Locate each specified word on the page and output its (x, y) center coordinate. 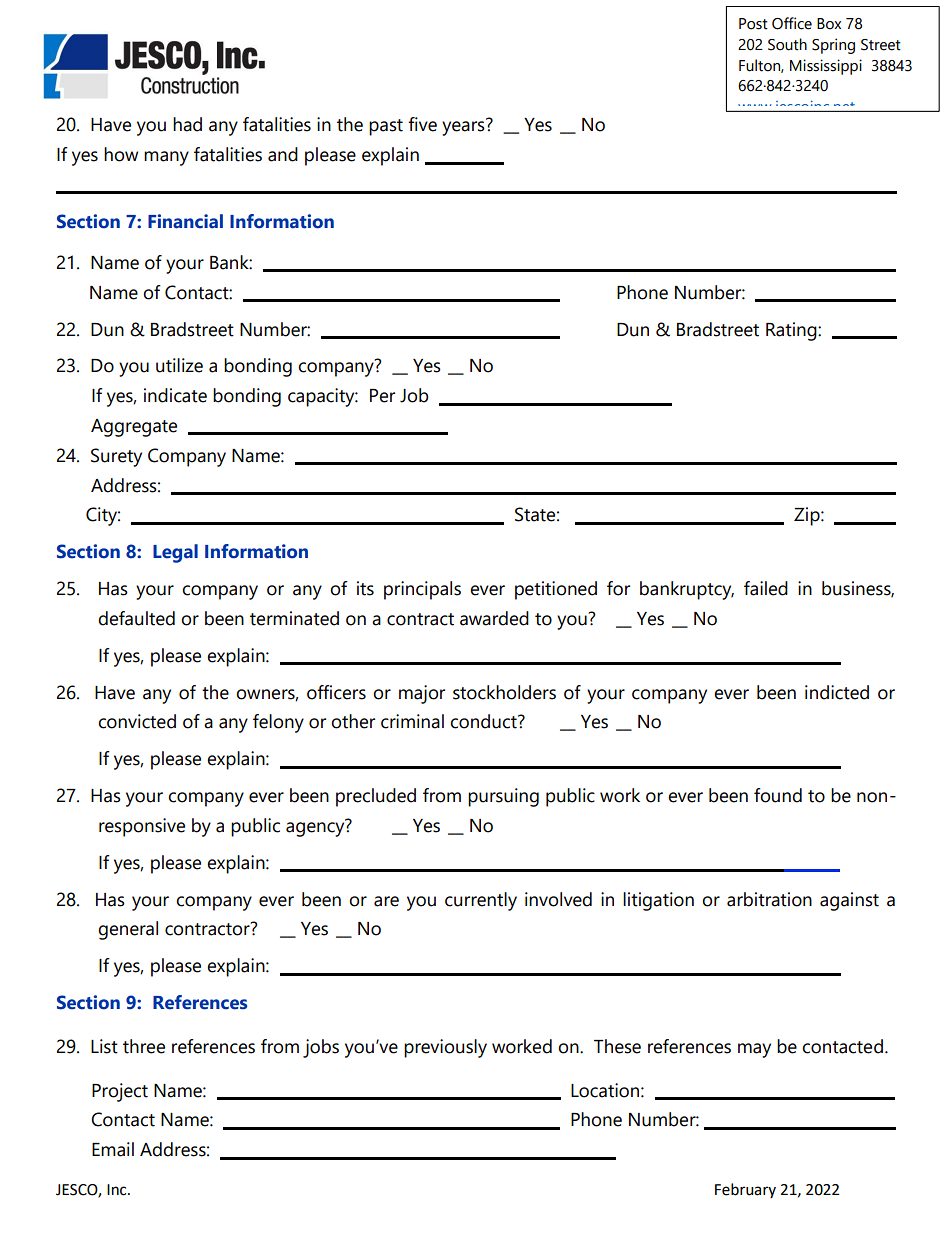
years (464, 127)
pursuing (503, 797)
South (787, 44)
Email (113, 1149)
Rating (792, 331)
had (187, 124)
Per (382, 396)
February (745, 1190)
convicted (137, 721)
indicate (175, 395)
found (778, 795)
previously (445, 1048)
